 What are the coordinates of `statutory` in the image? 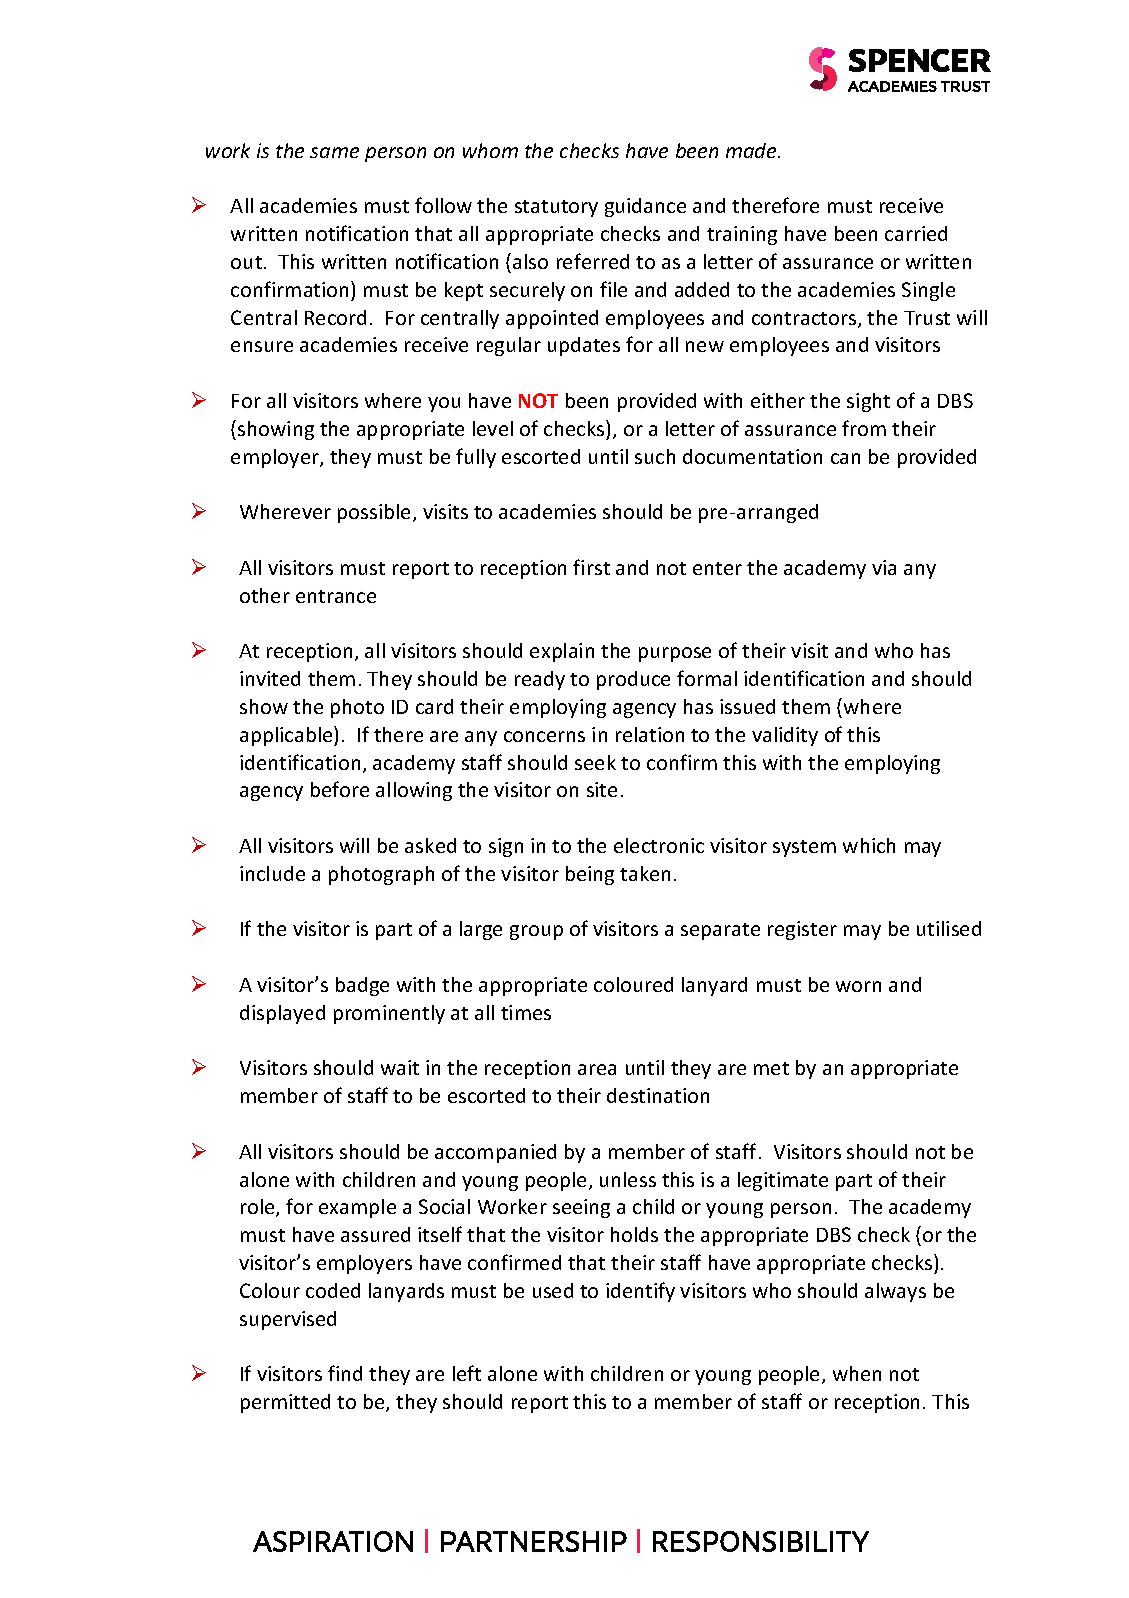 It's located at (556, 208).
